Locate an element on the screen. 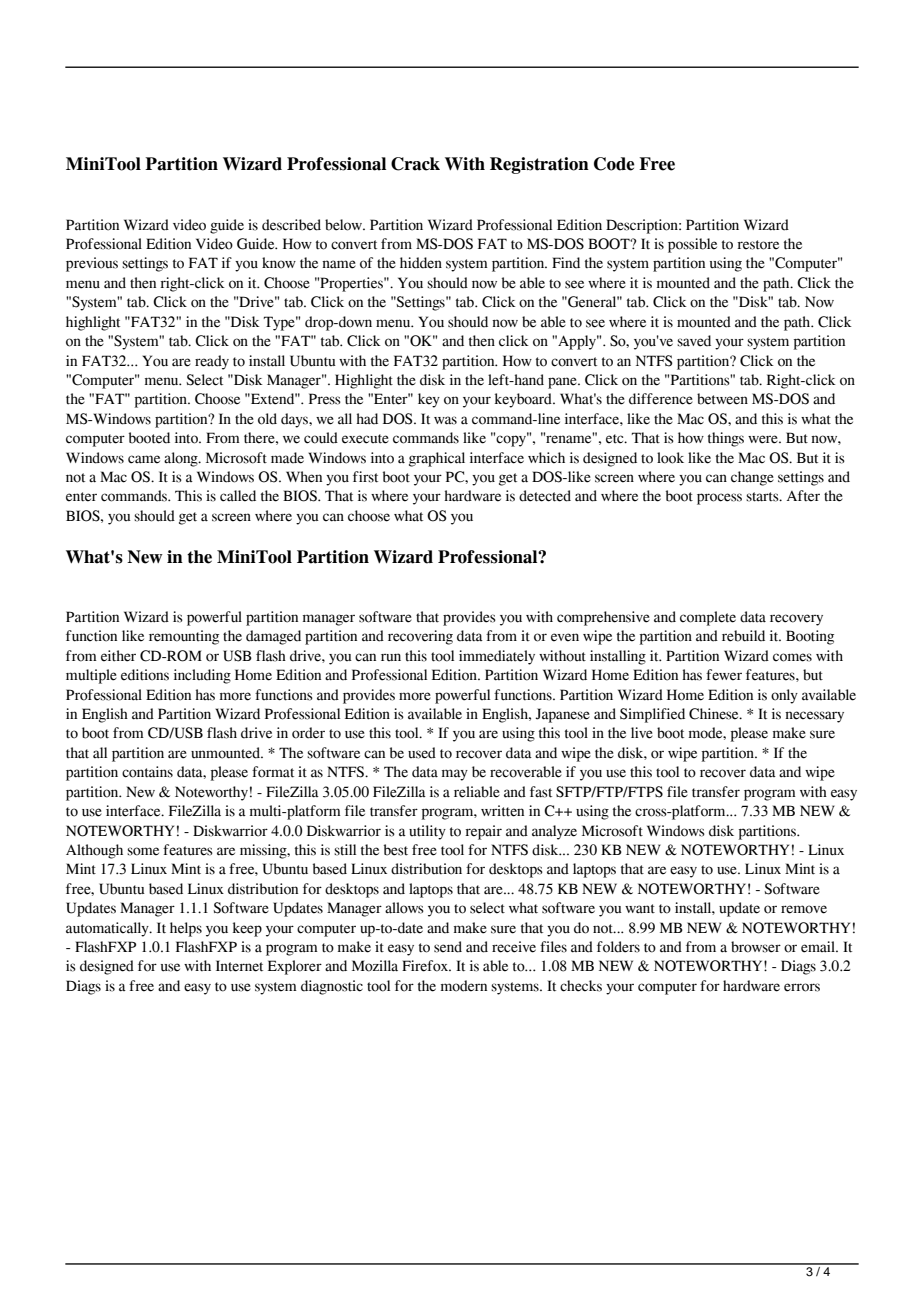 This screenshot has width=924, height=1308. was is located at coordinates (445, 420).
